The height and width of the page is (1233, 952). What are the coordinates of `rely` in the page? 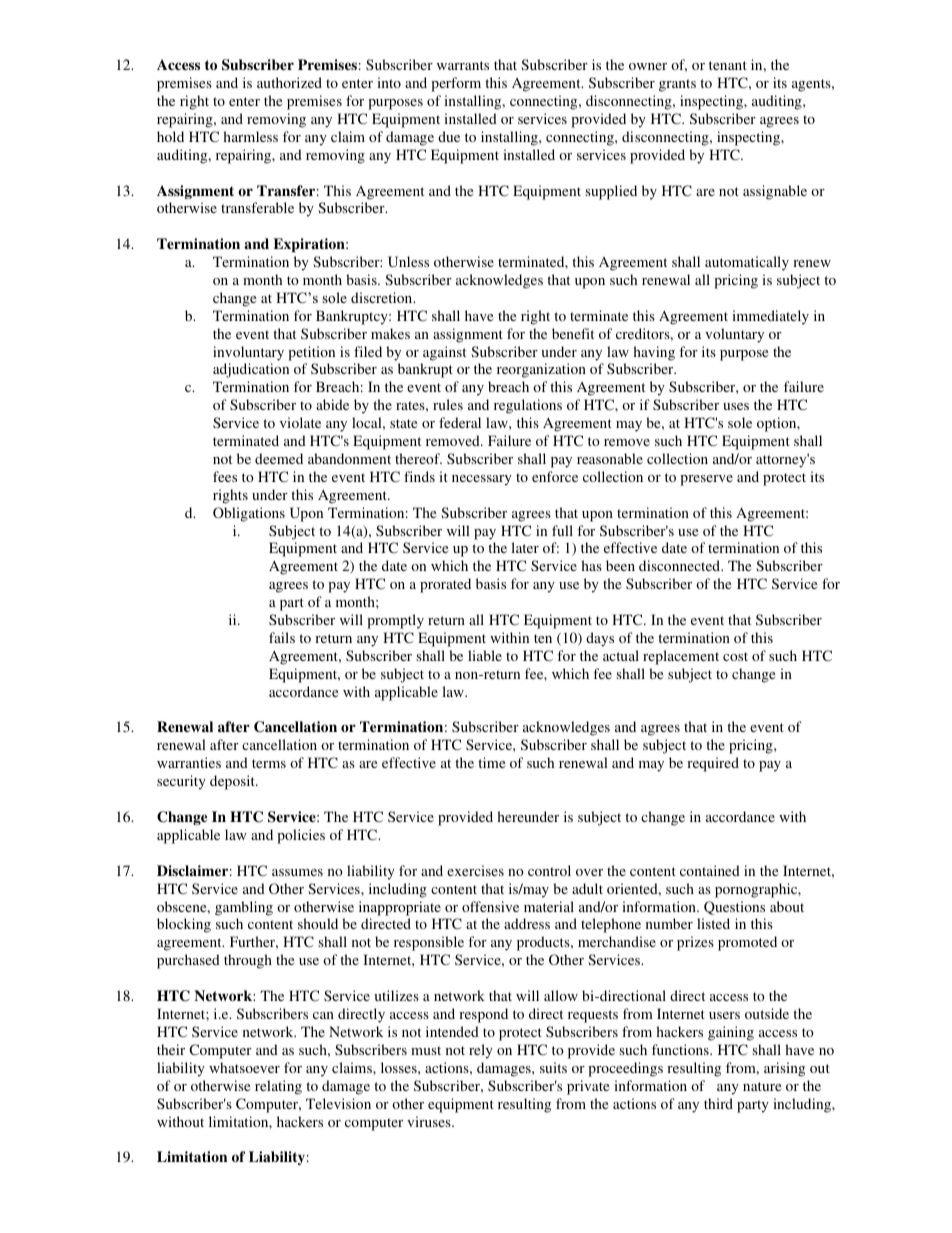 It's located at (481, 1051).
